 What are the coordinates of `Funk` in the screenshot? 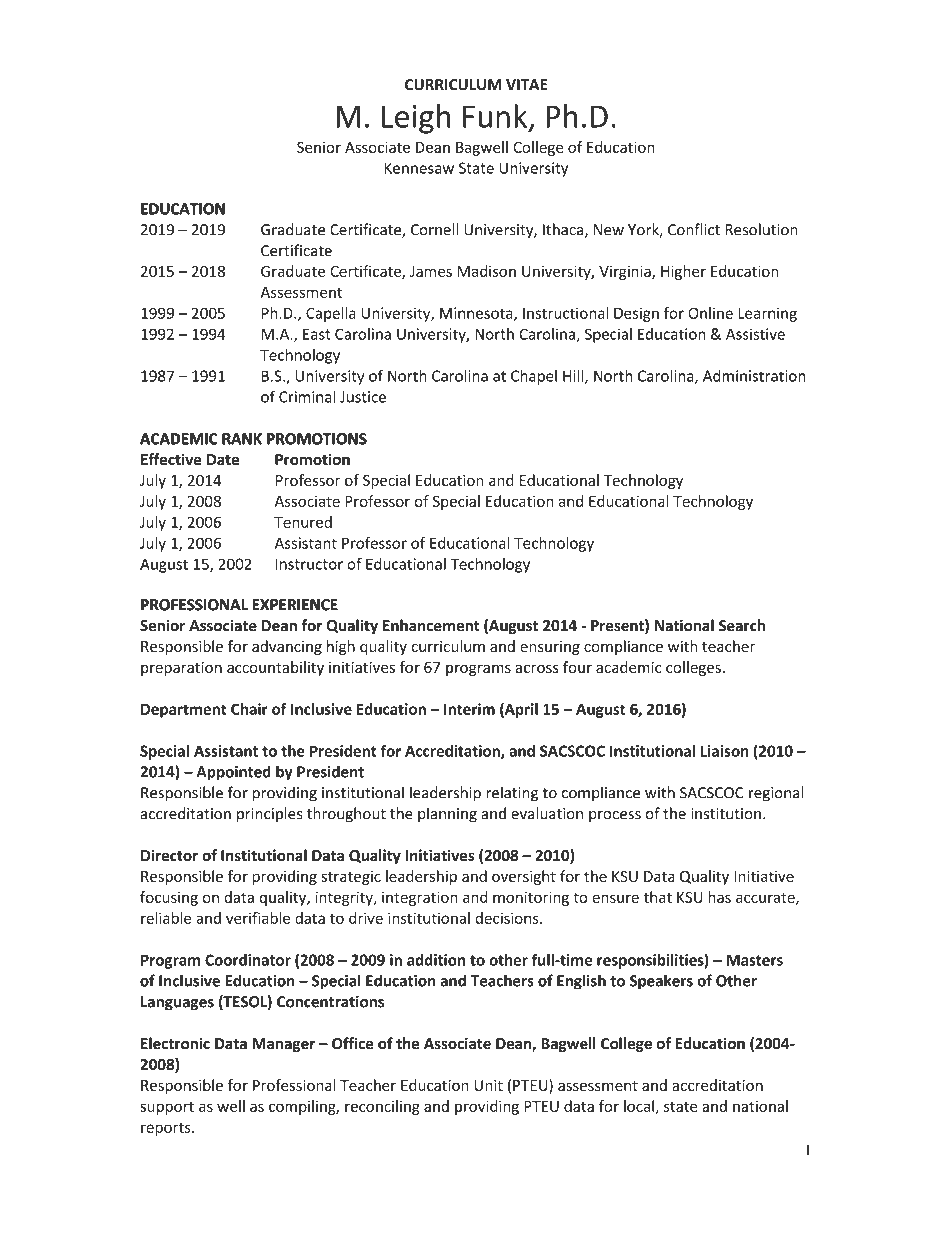 It's located at (496, 117).
